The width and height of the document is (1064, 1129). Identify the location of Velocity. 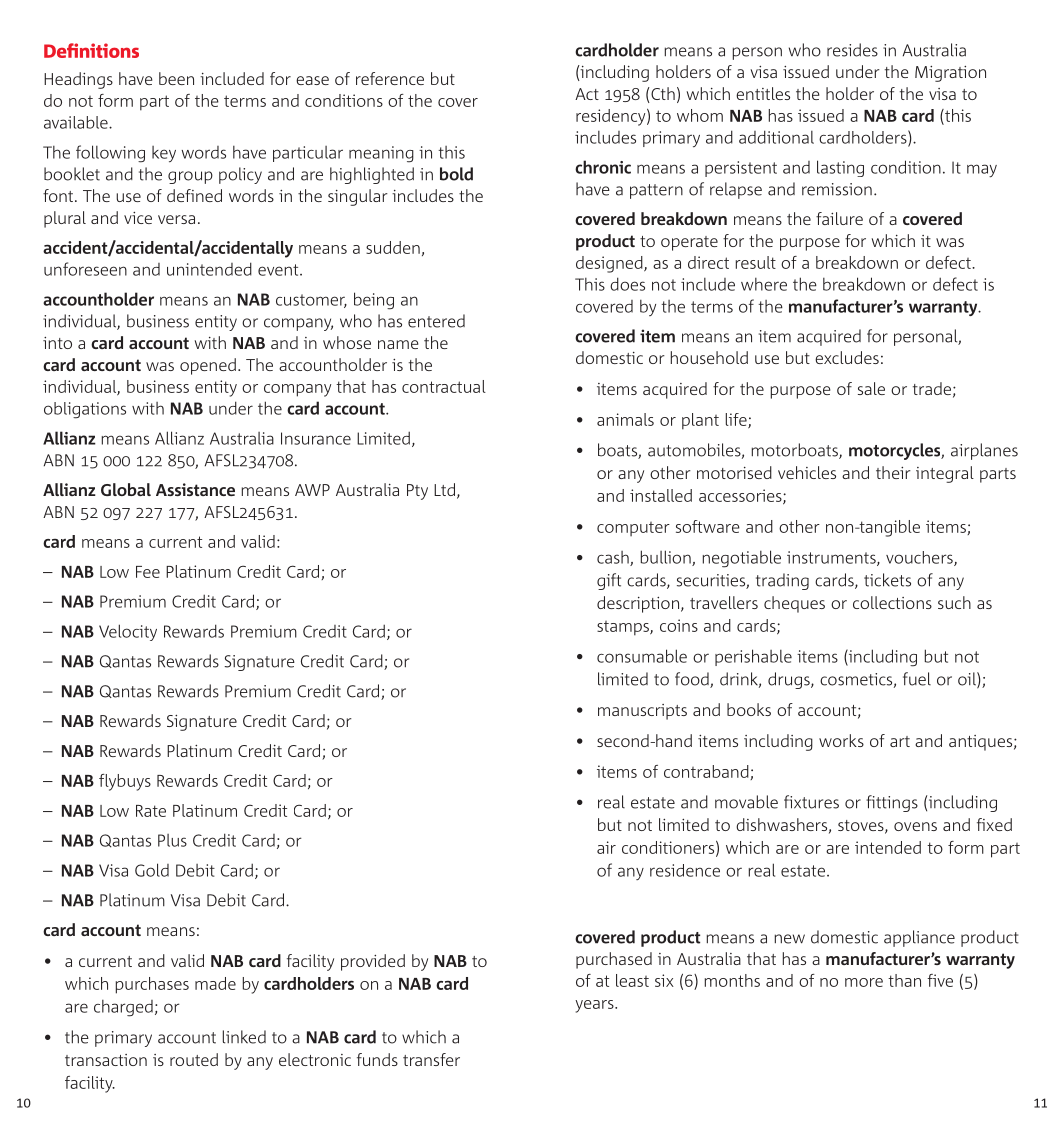
(128, 632).
